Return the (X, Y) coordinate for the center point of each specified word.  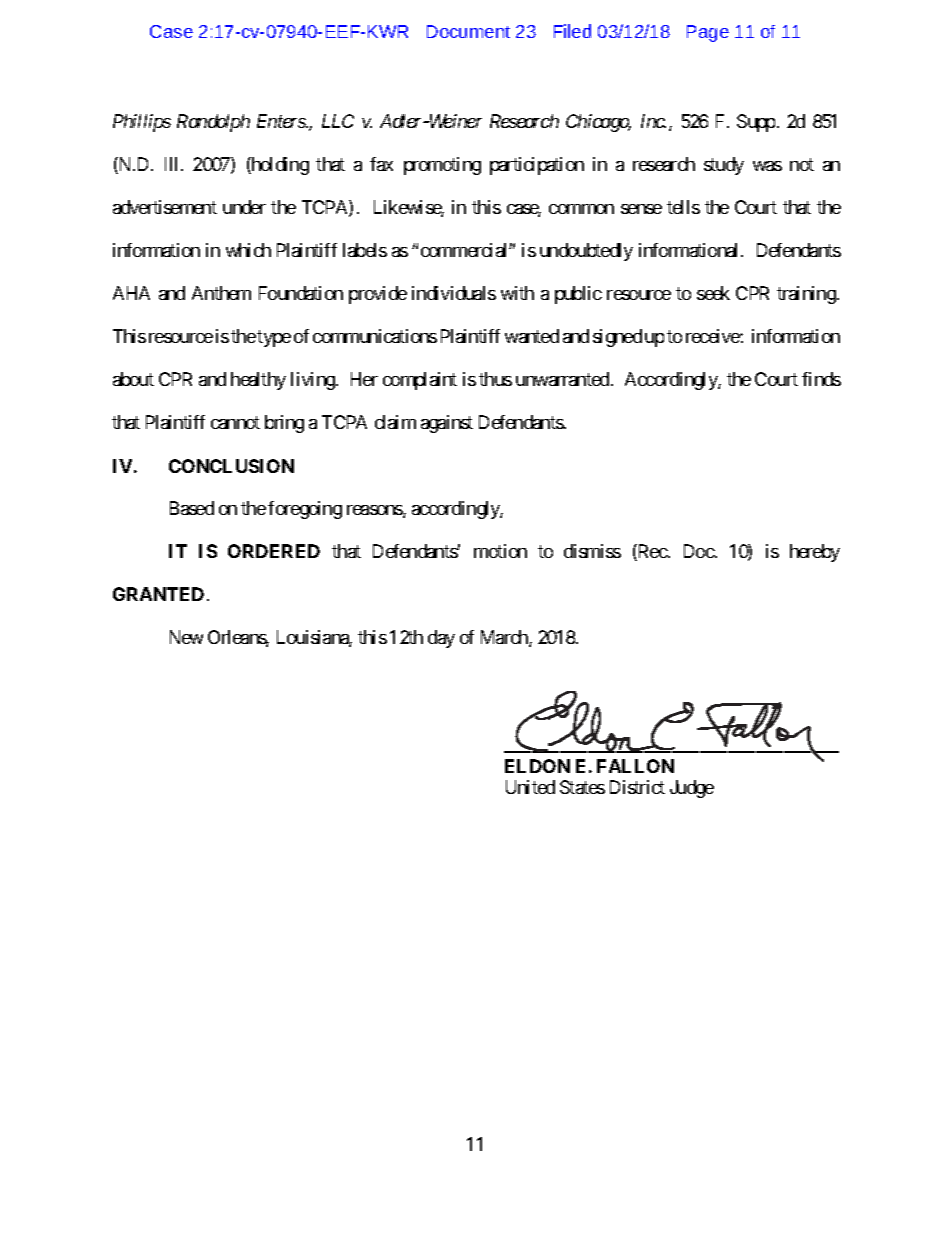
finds (821, 379)
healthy (258, 381)
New (186, 637)
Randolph (213, 123)
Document (468, 31)
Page (708, 33)
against (447, 424)
